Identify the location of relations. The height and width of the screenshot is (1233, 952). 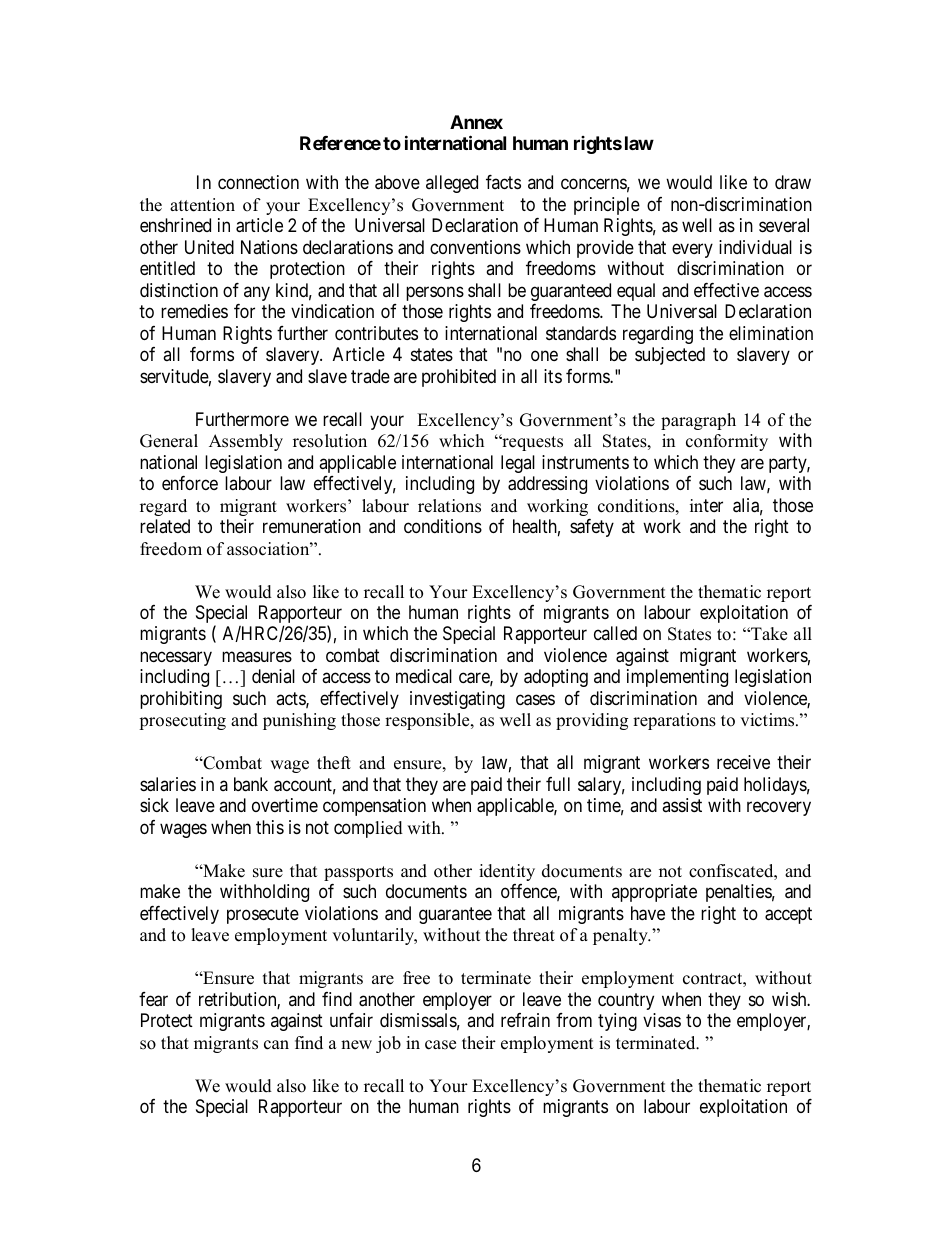
(449, 506).
